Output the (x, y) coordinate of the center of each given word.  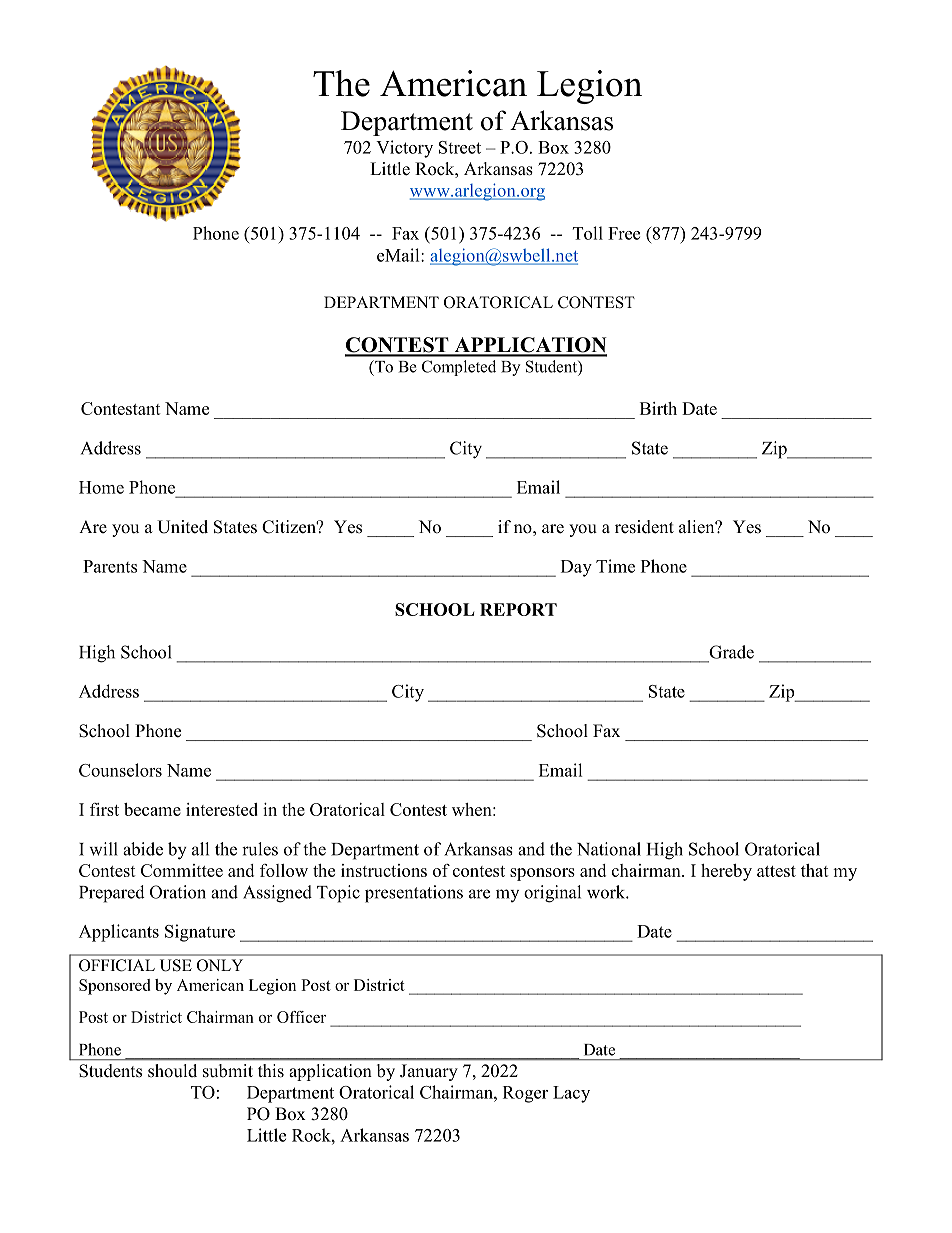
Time (615, 566)
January (429, 1072)
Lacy (571, 1094)
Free (624, 233)
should (172, 1071)
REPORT (518, 609)
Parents (110, 566)
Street (460, 147)
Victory (404, 149)
